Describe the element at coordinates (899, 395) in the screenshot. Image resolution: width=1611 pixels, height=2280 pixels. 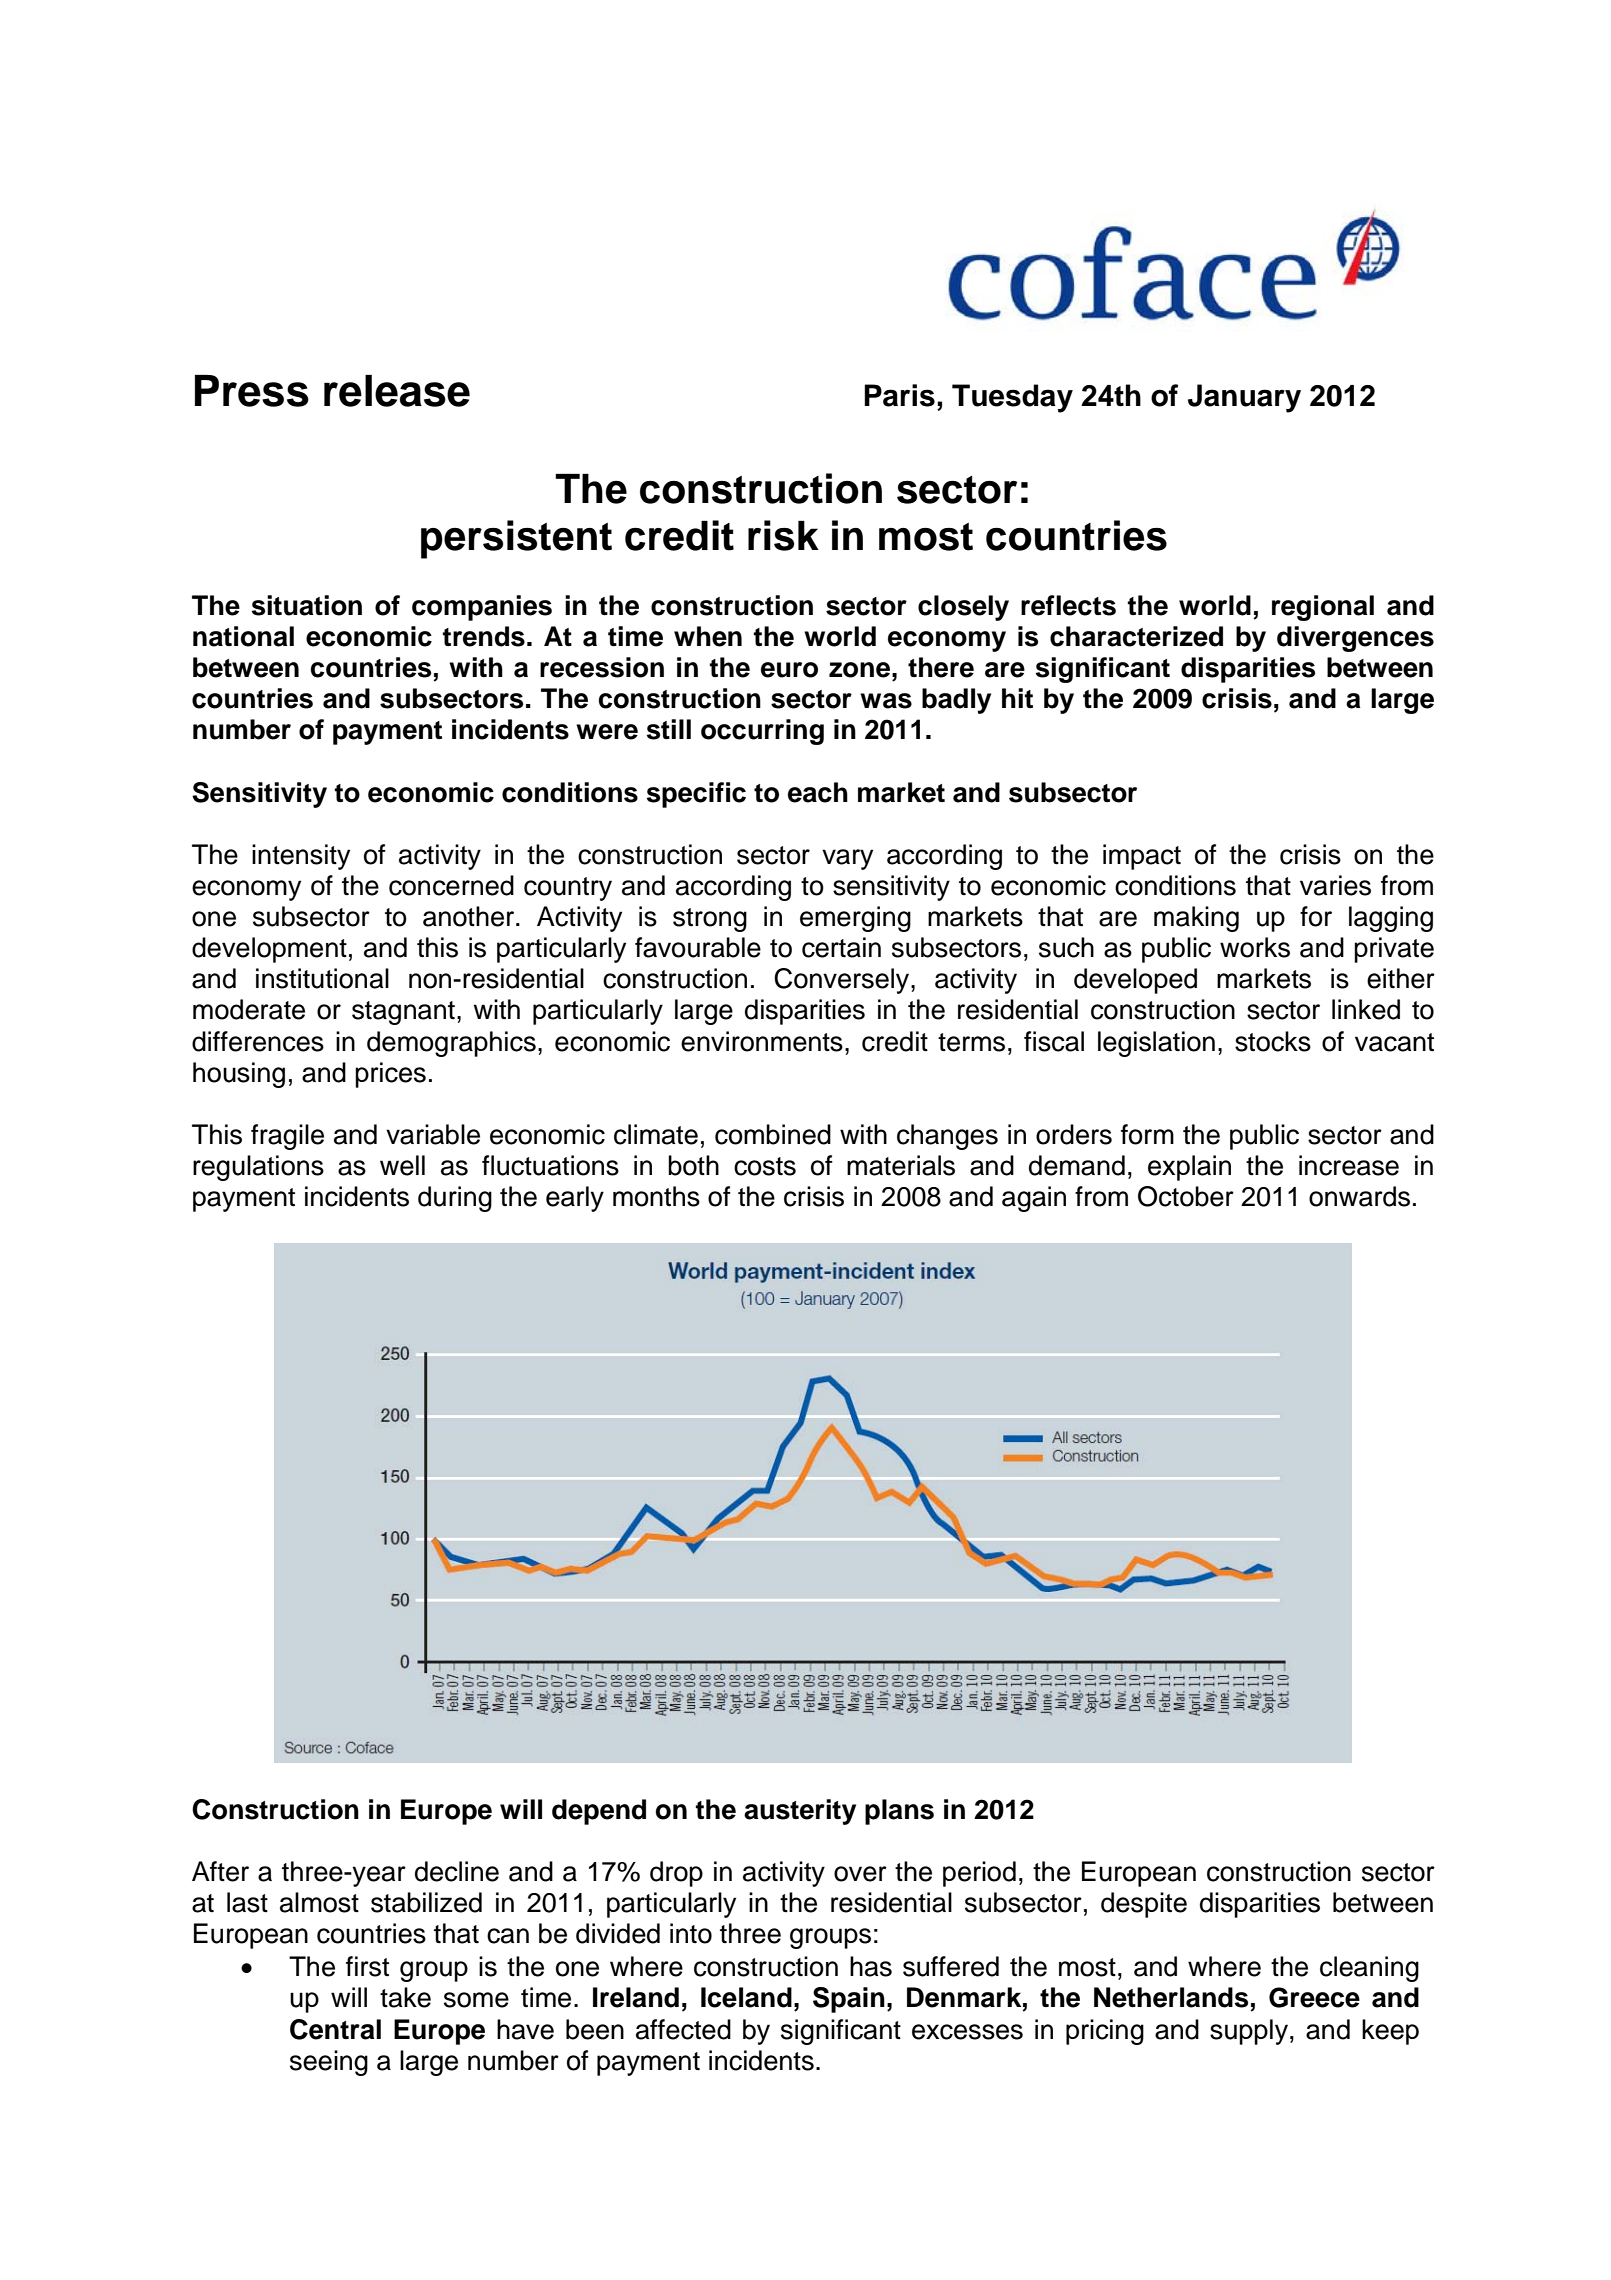
I see `Paris` at that location.
